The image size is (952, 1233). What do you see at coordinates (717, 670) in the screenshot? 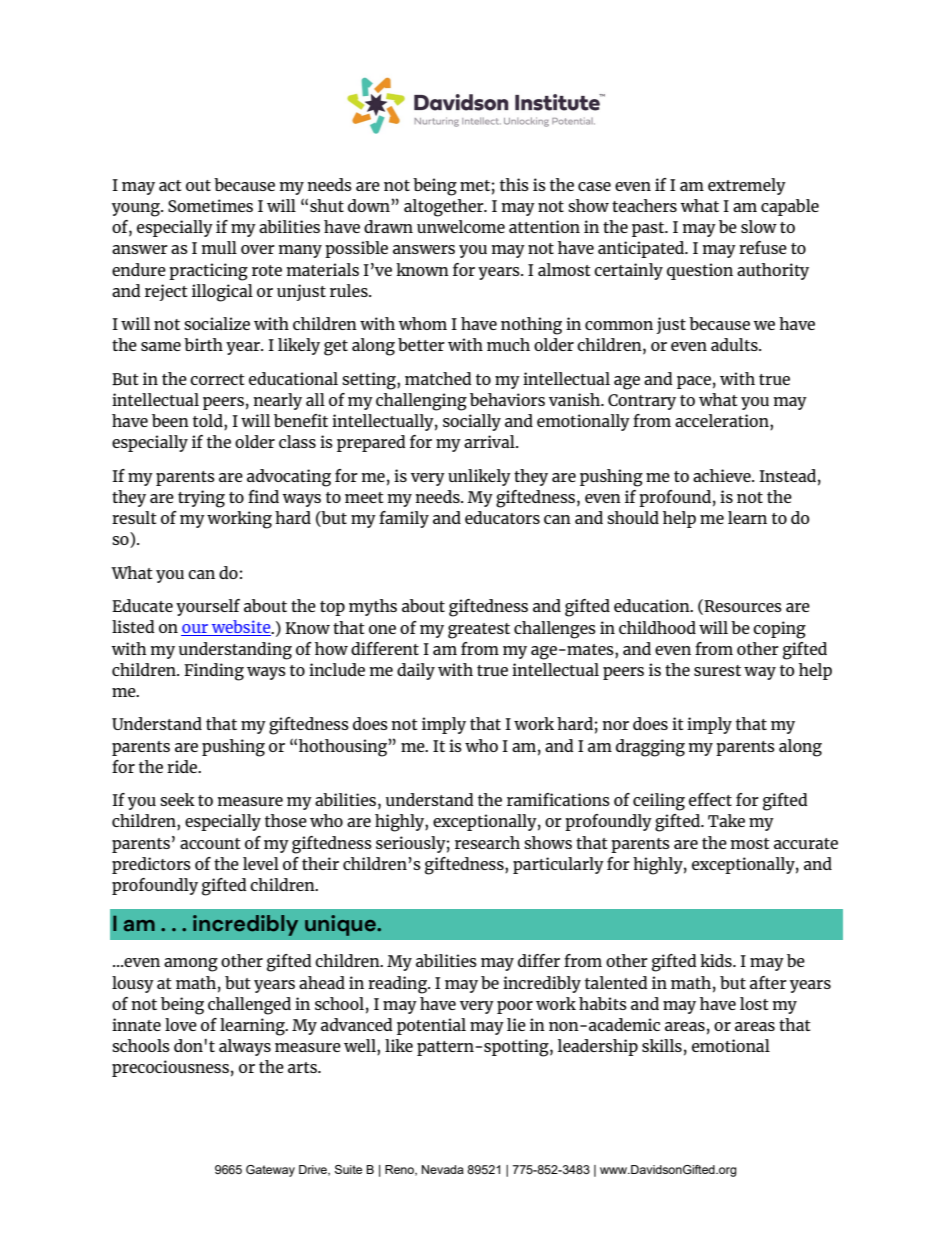
I see `surest` at bounding box center [717, 670].
